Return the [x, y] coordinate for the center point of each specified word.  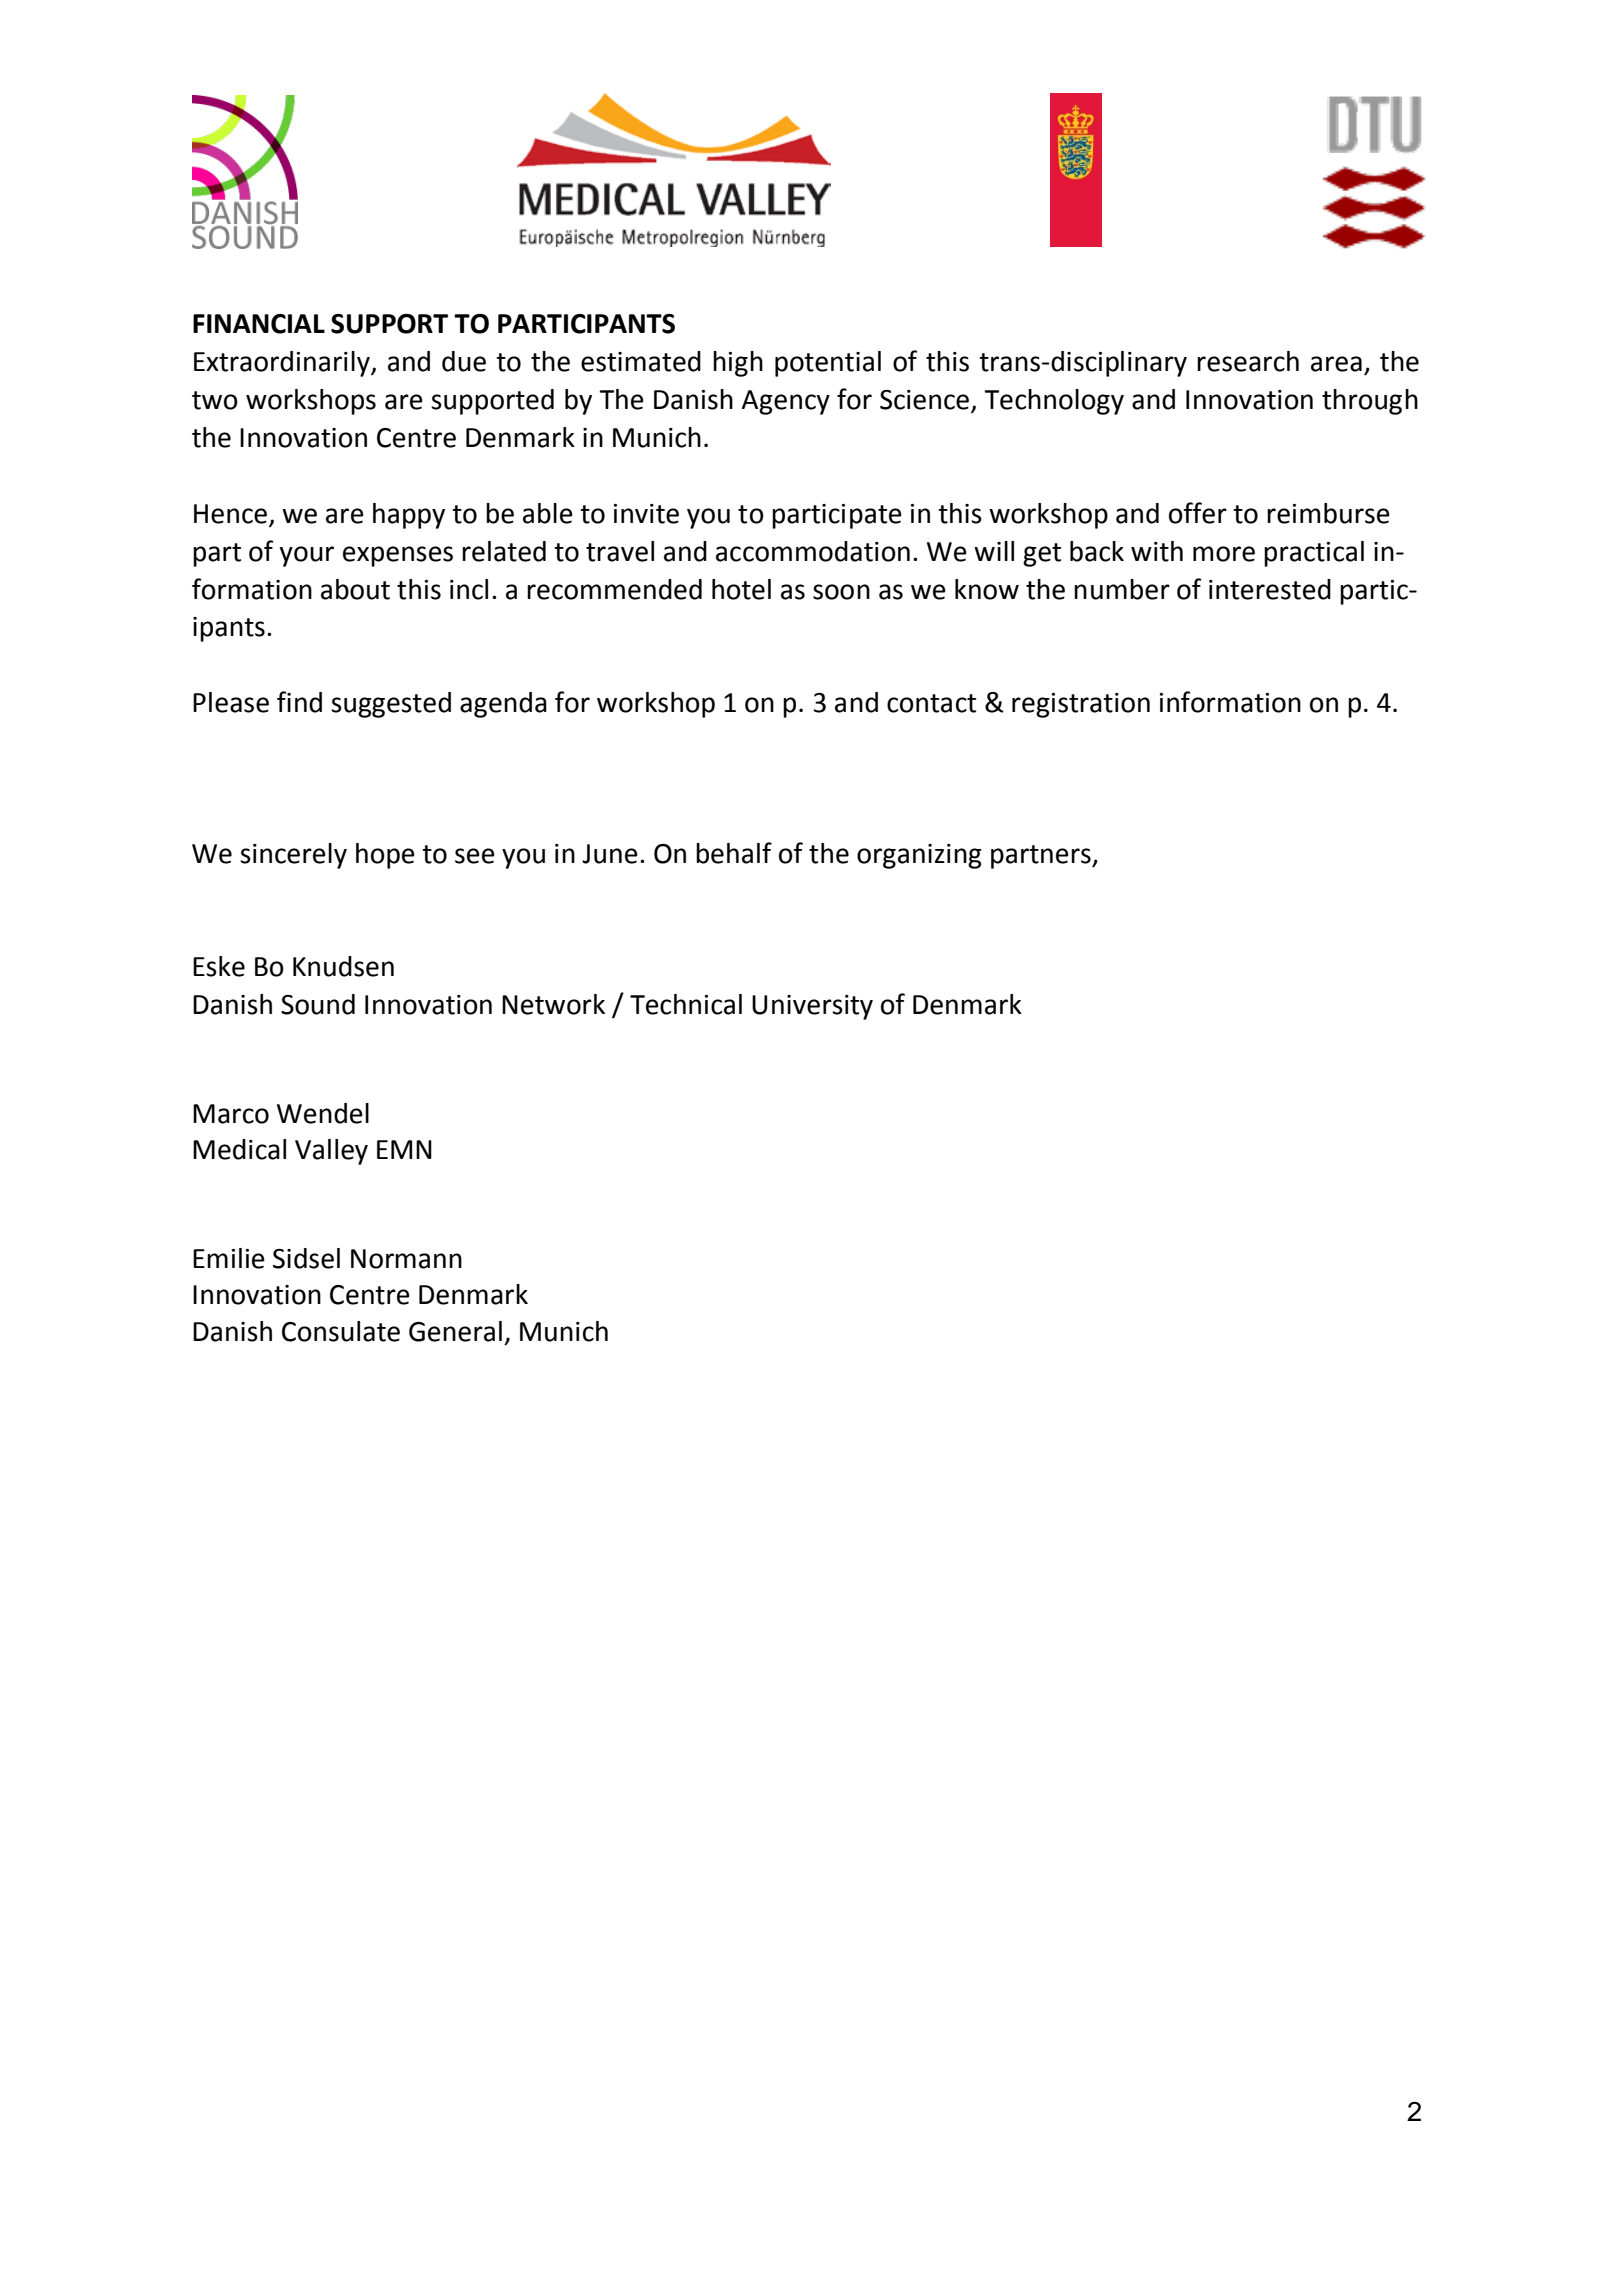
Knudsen [343, 966]
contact [931, 703]
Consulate [341, 1331]
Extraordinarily [283, 364]
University [812, 1007]
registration [1081, 705]
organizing [919, 856]
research [1248, 361]
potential [828, 364]
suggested [391, 705]
